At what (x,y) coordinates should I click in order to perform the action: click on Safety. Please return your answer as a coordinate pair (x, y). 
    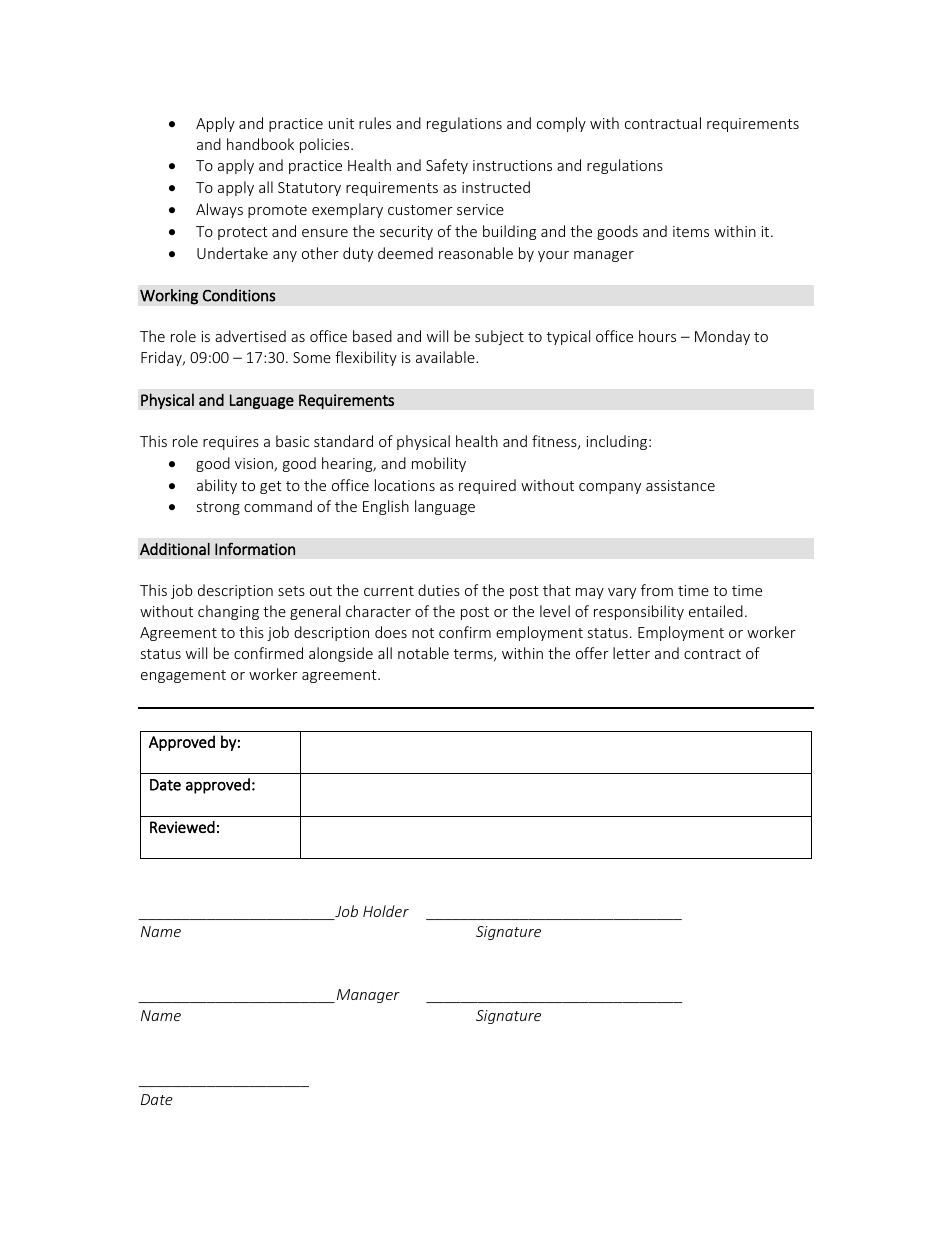
    Looking at the image, I should click on (447, 166).
